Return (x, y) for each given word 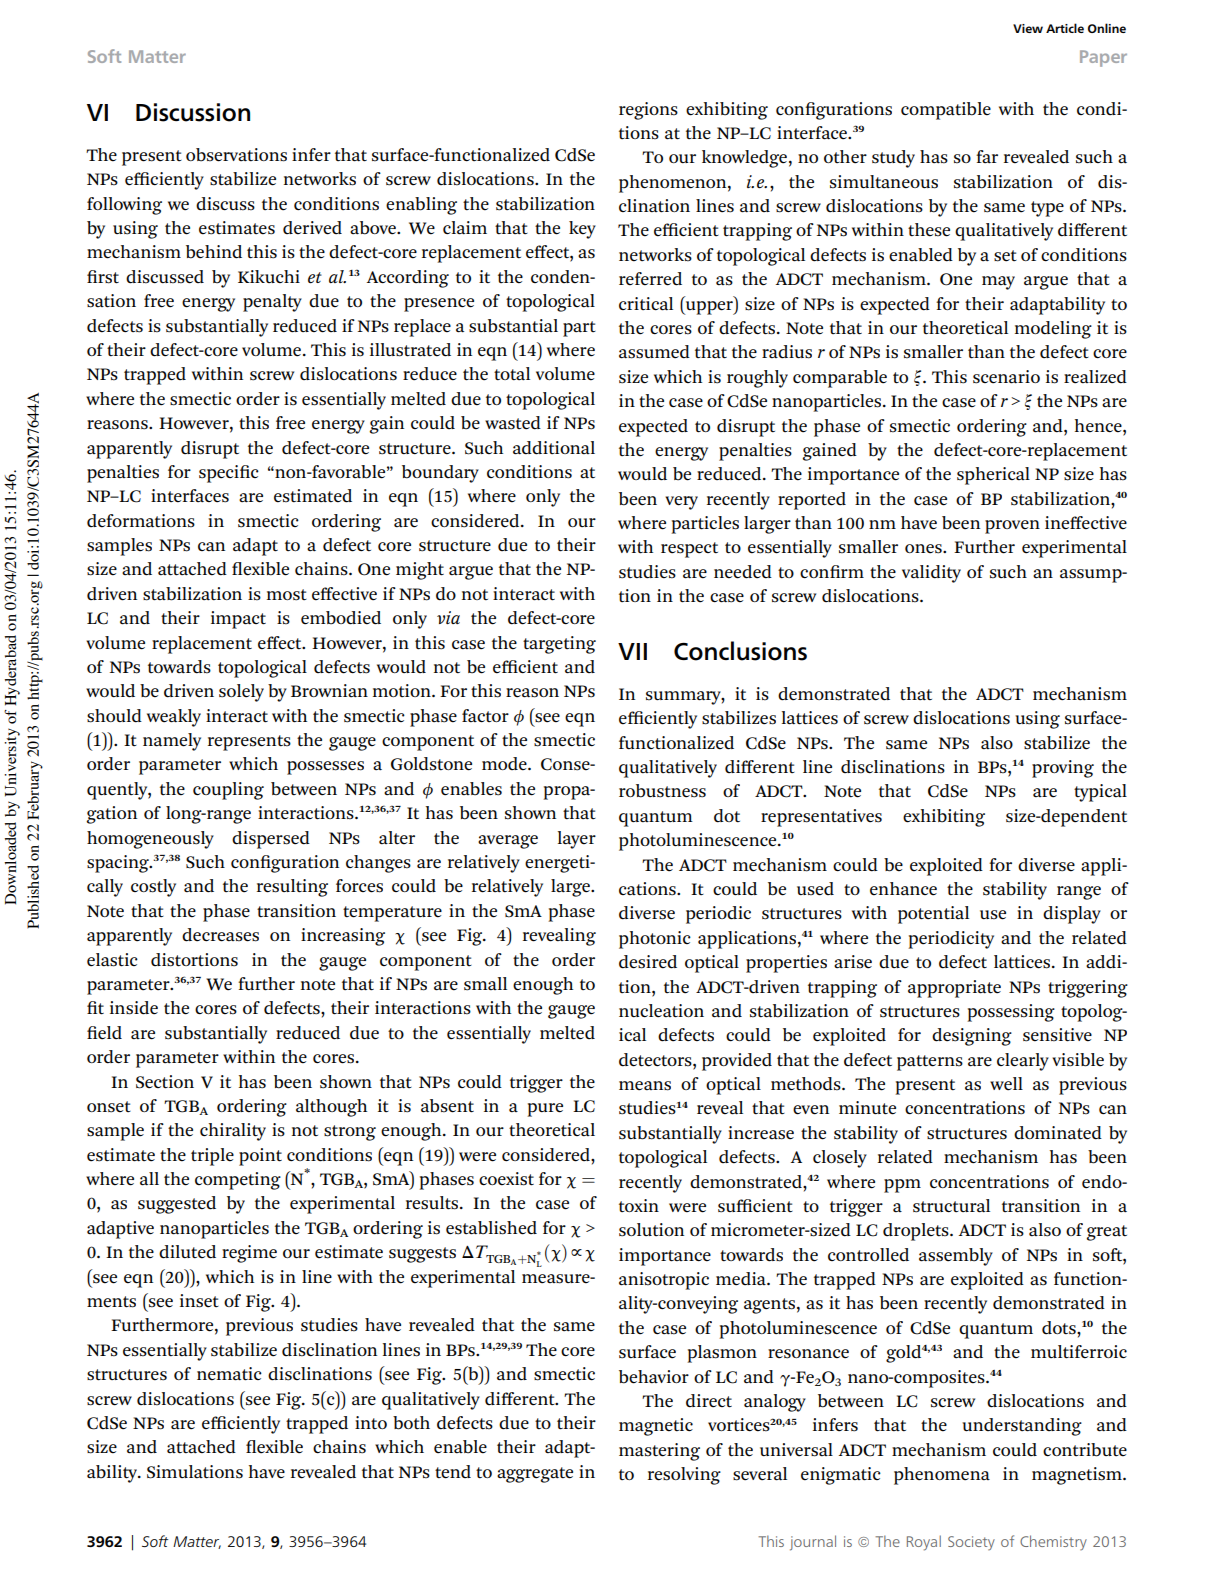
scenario (1006, 377)
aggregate (535, 1475)
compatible (946, 111)
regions (648, 111)
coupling (228, 791)
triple (212, 1157)
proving (1063, 769)
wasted (513, 423)
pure (545, 1110)
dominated (1058, 1133)
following (124, 206)
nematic (229, 1374)
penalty (272, 303)
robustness (662, 791)
